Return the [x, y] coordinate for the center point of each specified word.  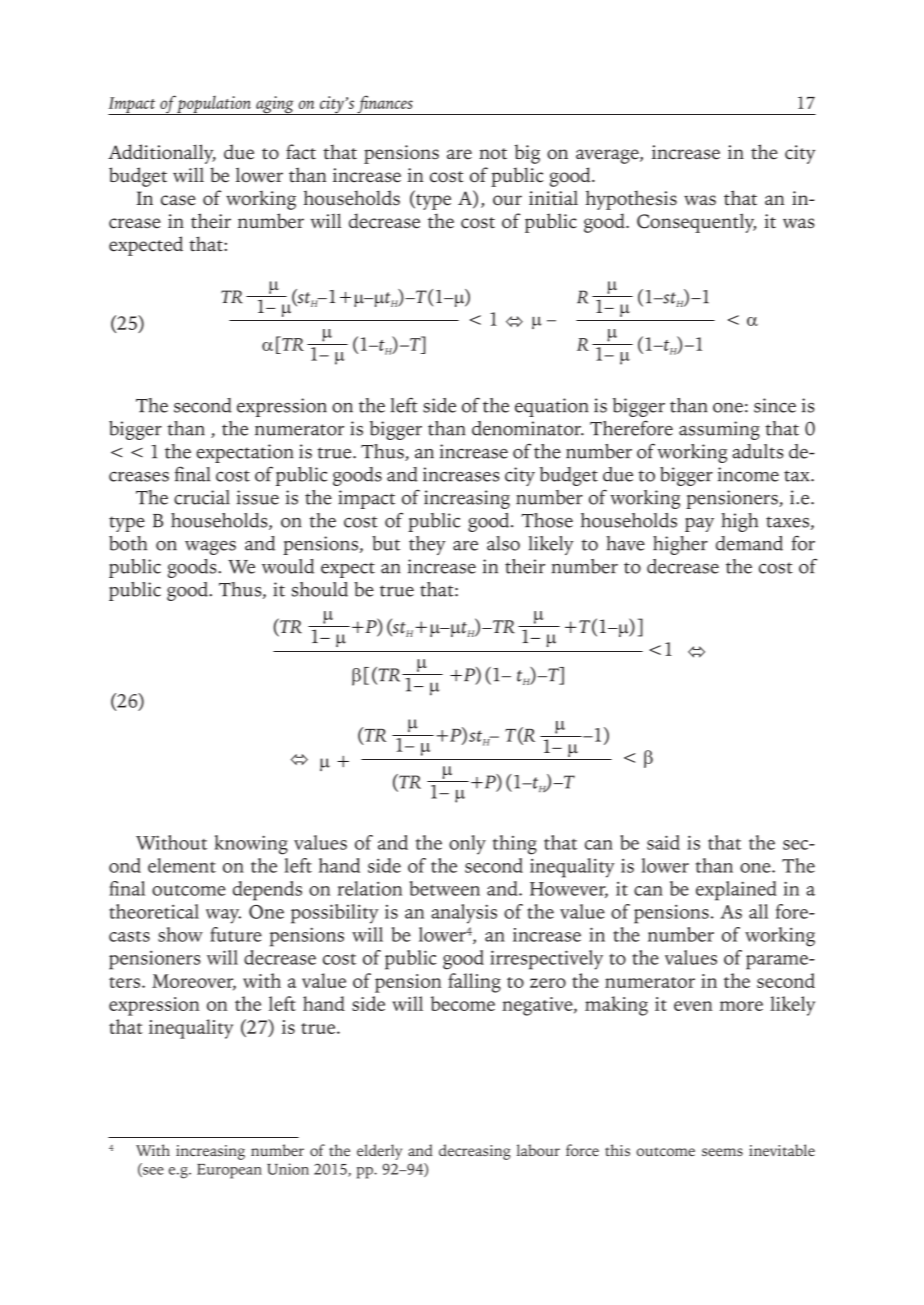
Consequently [696, 223]
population [214, 105]
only [467, 845]
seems [722, 1152]
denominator [527, 428]
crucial [202, 497]
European [229, 1171]
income [748, 474]
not [493, 154]
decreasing [475, 1152]
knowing [251, 845]
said [663, 842]
